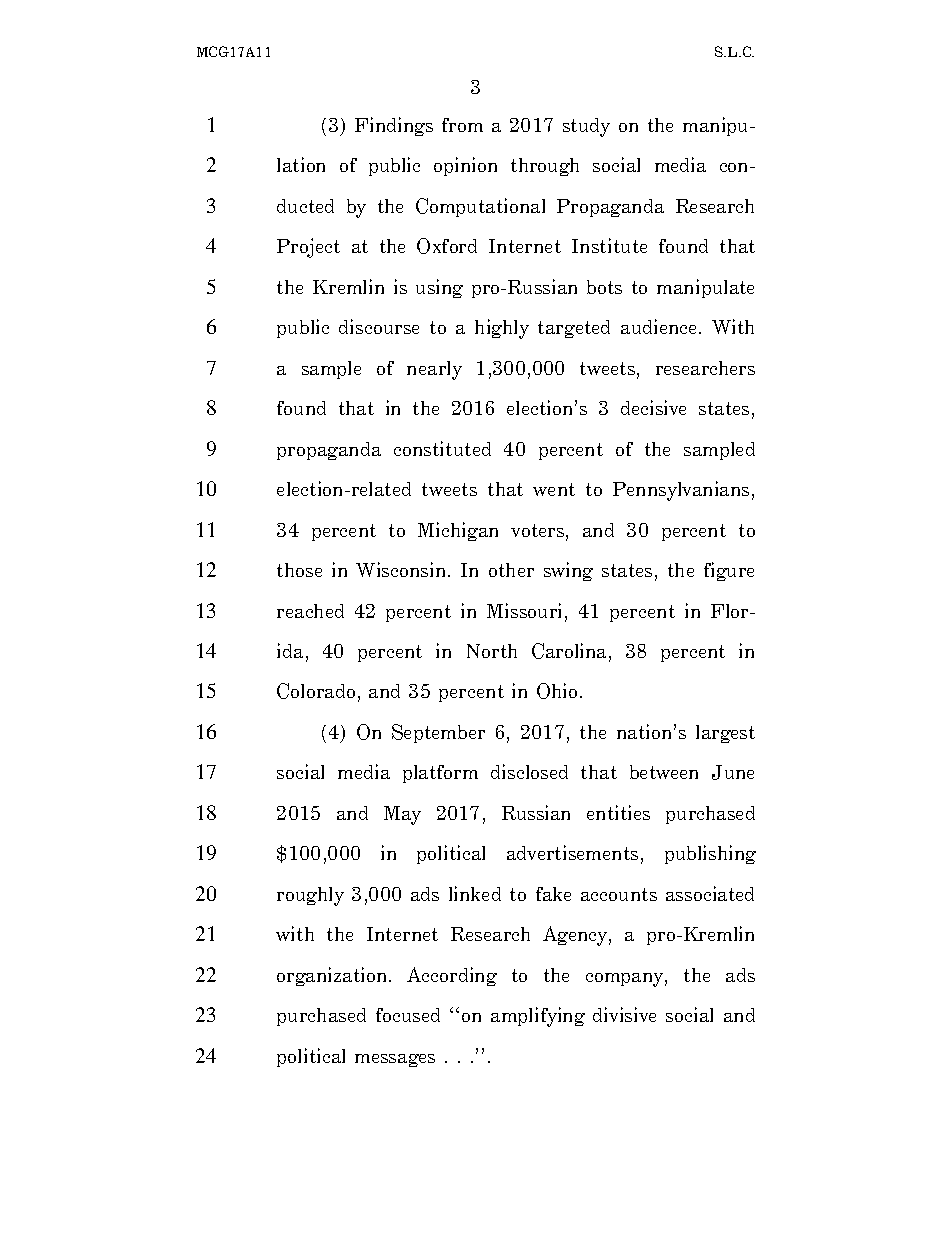 Image resolution: width=952 pixels, height=1233 pixels. Describe the element at coordinates (586, 127) in the screenshot. I see `study` at that location.
